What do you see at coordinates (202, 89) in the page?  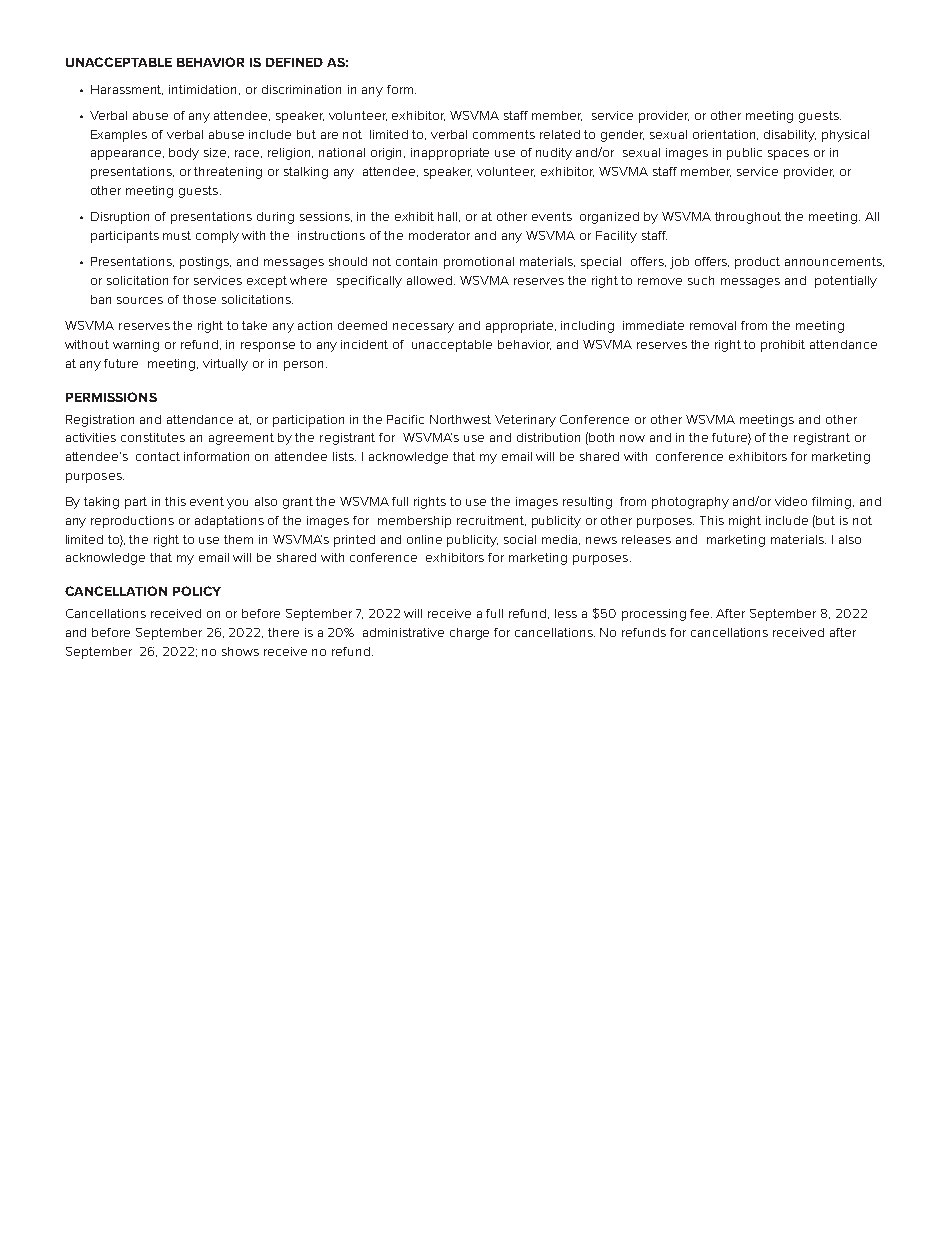 I see `intimidation` at bounding box center [202, 89].
